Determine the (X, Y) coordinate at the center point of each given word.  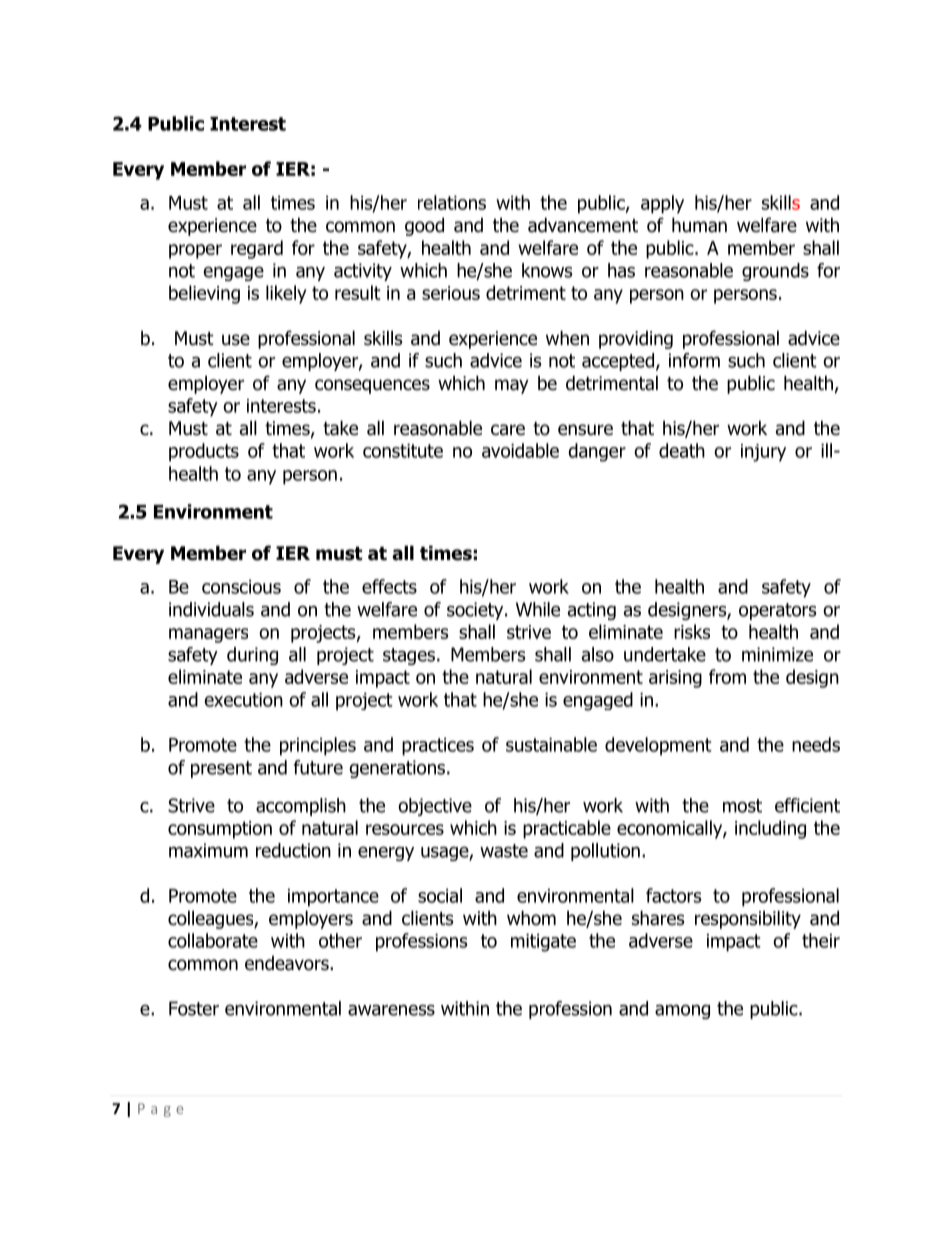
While (538, 609)
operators (778, 611)
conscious (241, 587)
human (699, 225)
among (682, 1011)
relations (452, 202)
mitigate (543, 943)
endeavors (288, 963)
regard (257, 249)
